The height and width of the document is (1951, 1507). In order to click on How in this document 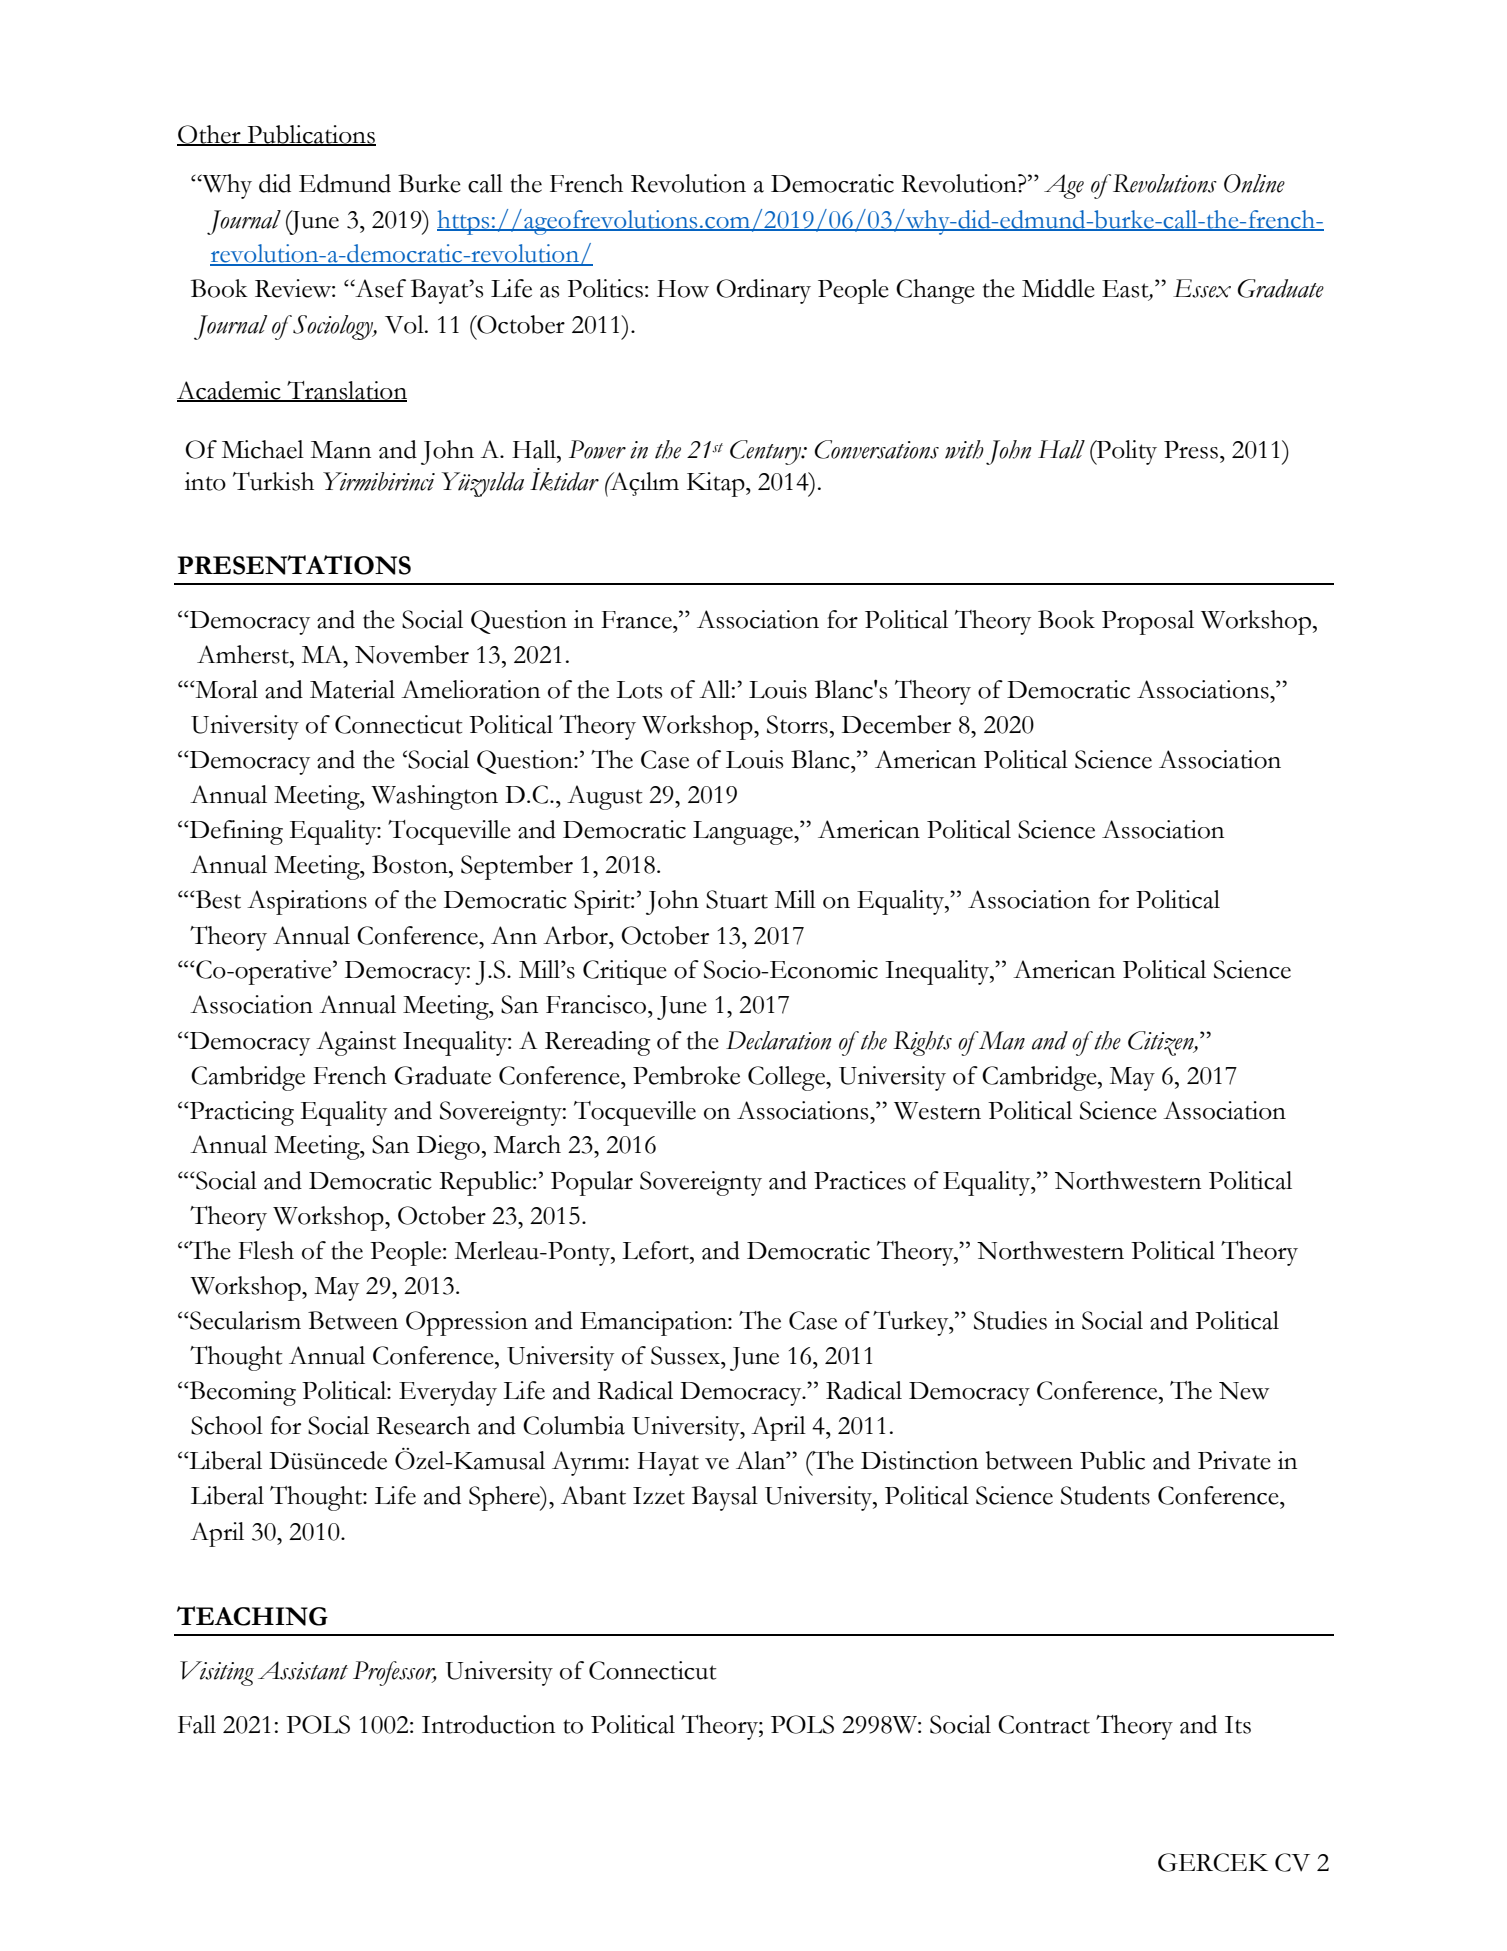, I will do `click(683, 289)`.
